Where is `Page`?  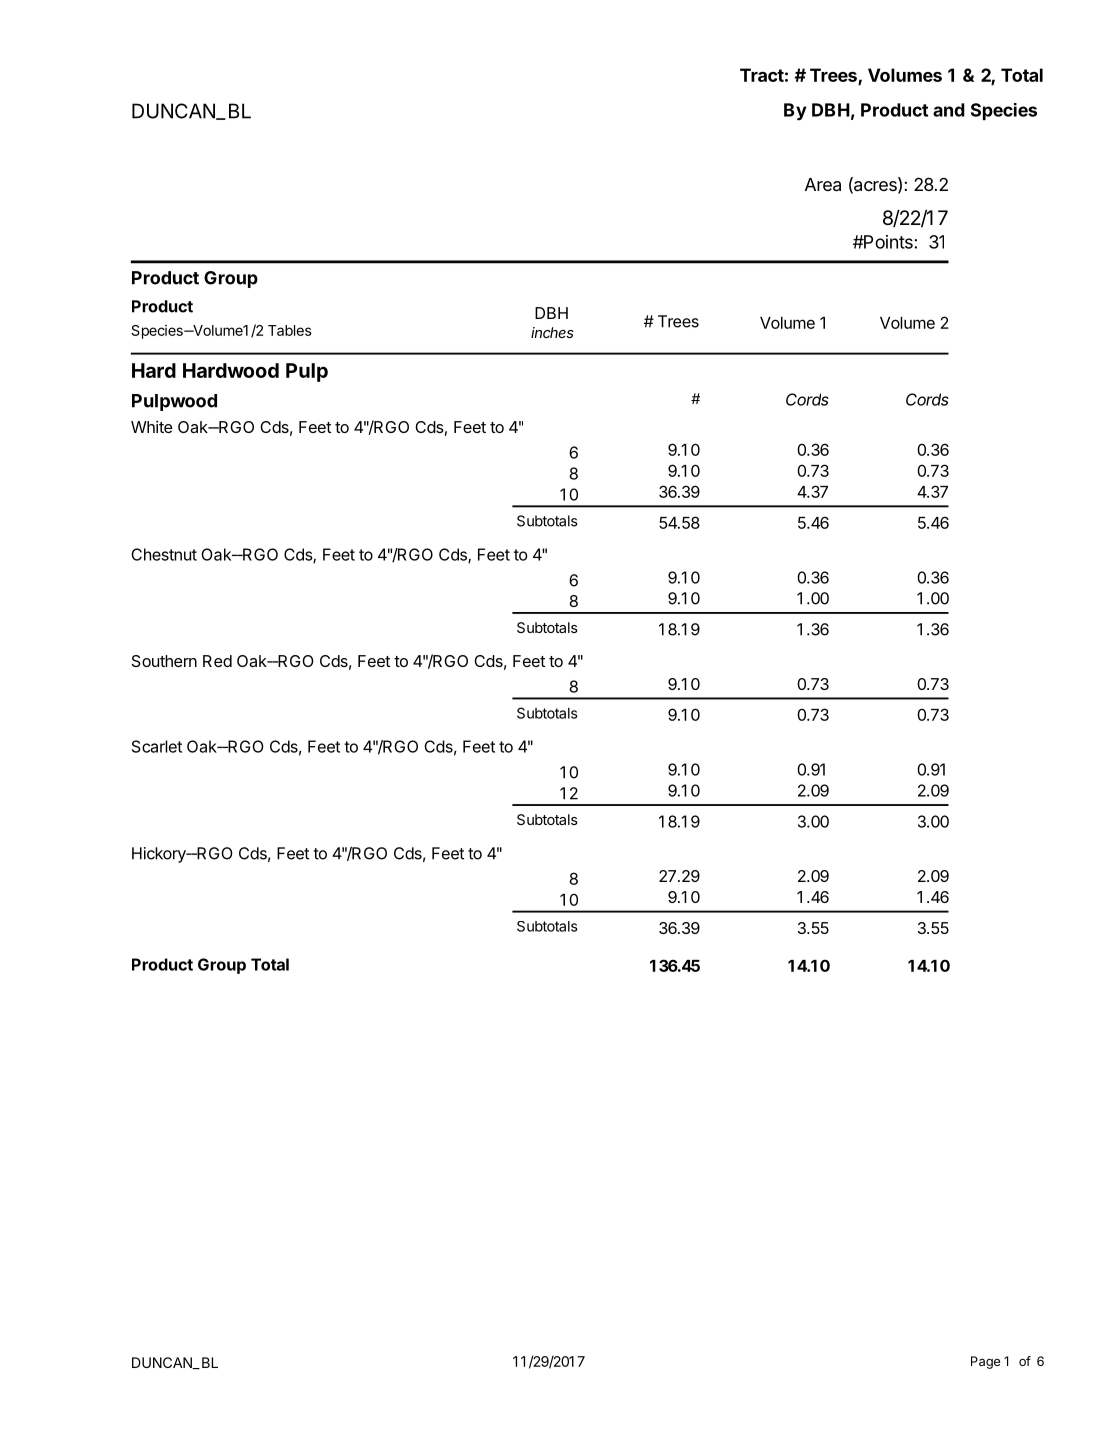 Page is located at coordinates (985, 1362).
